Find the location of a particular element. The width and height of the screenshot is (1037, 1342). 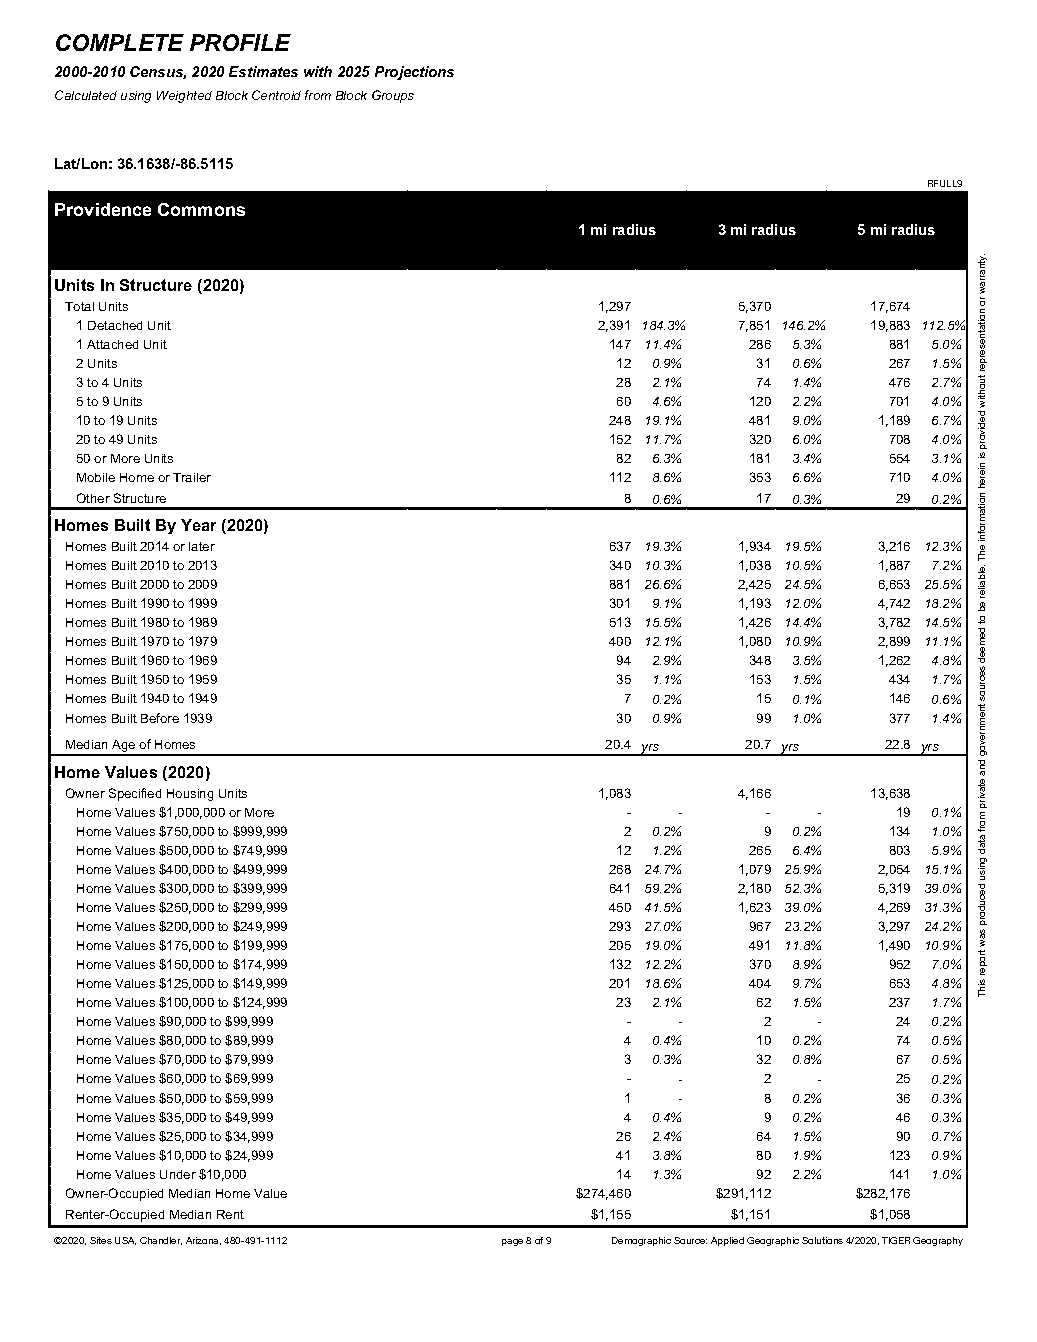

later is located at coordinates (202, 546).
